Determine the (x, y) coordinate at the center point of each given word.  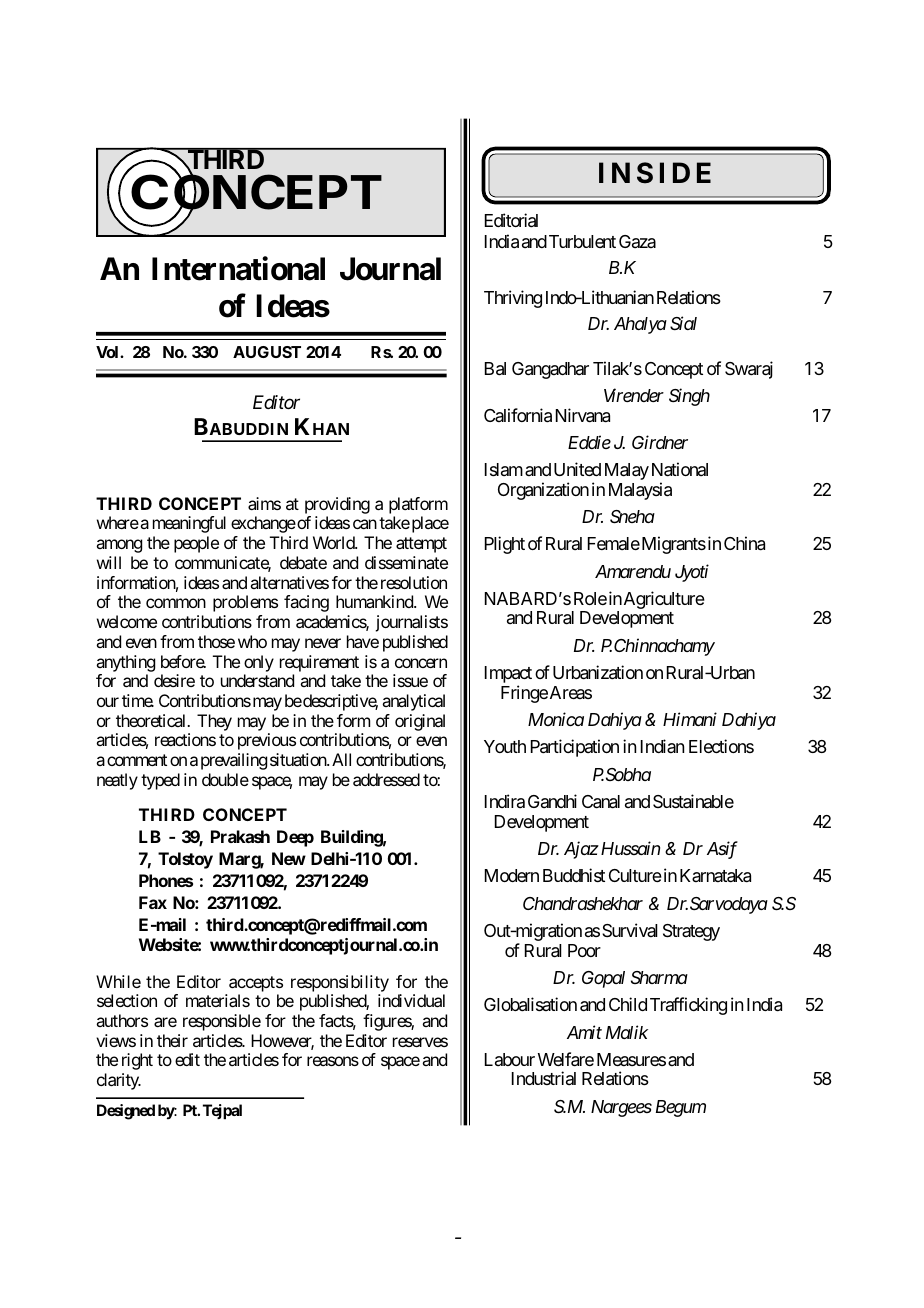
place (429, 524)
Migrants (672, 545)
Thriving (513, 299)
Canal (601, 802)
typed (160, 781)
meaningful (189, 524)
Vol (108, 352)
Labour (510, 1059)
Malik (627, 1032)
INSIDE (655, 173)
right (137, 1061)
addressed (386, 779)
